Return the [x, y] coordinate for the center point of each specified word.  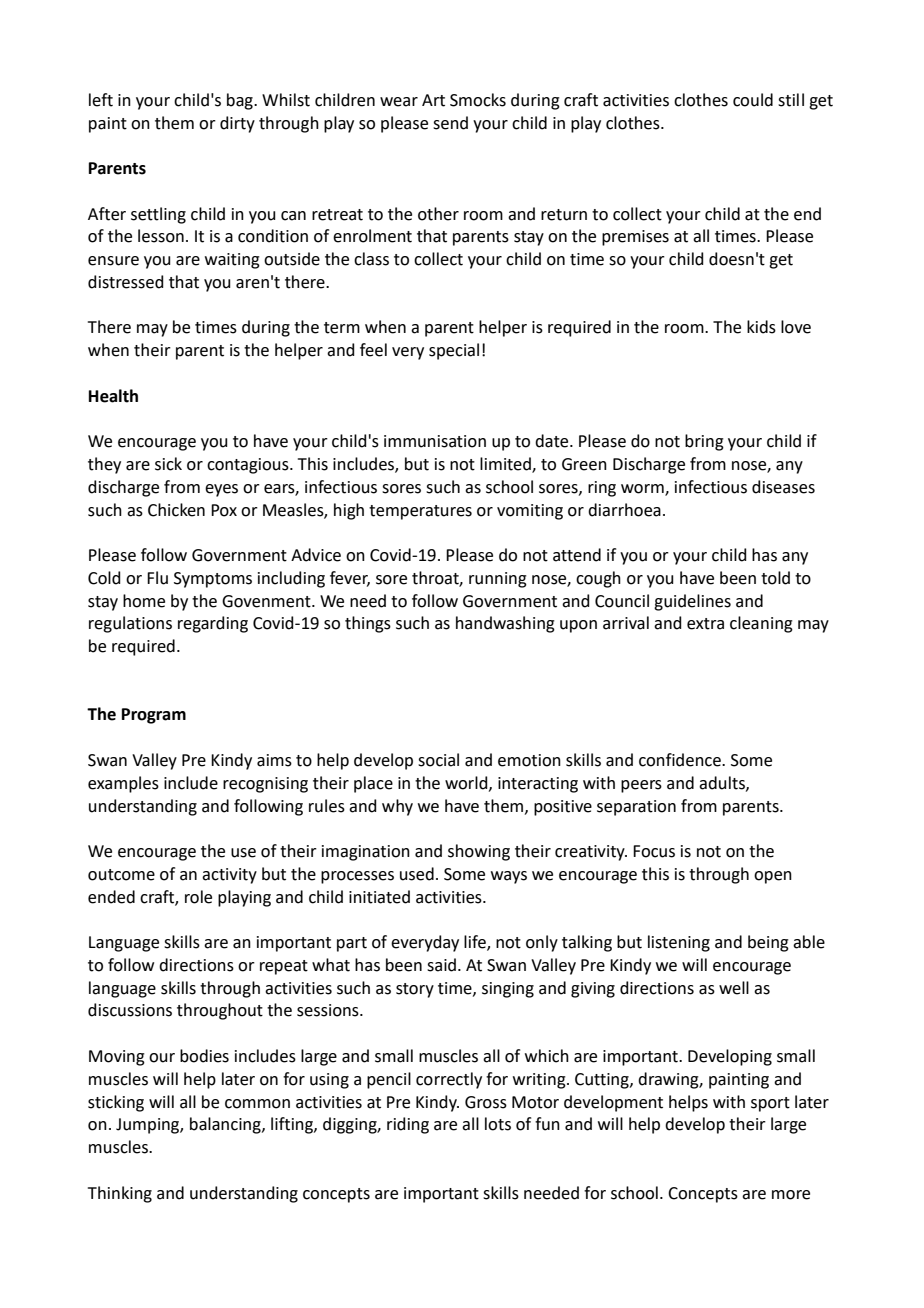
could [753, 100]
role [198, 897]
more [791, 1195]
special [454, 351]
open [773, 877]
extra [705, 624]
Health [113, 396]
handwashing [505, 624]
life [476, 943]
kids [761, 327]
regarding [213, 624]
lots [498, 1124]
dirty [237, 124]
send [450, 123]
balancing [226, 1125]
